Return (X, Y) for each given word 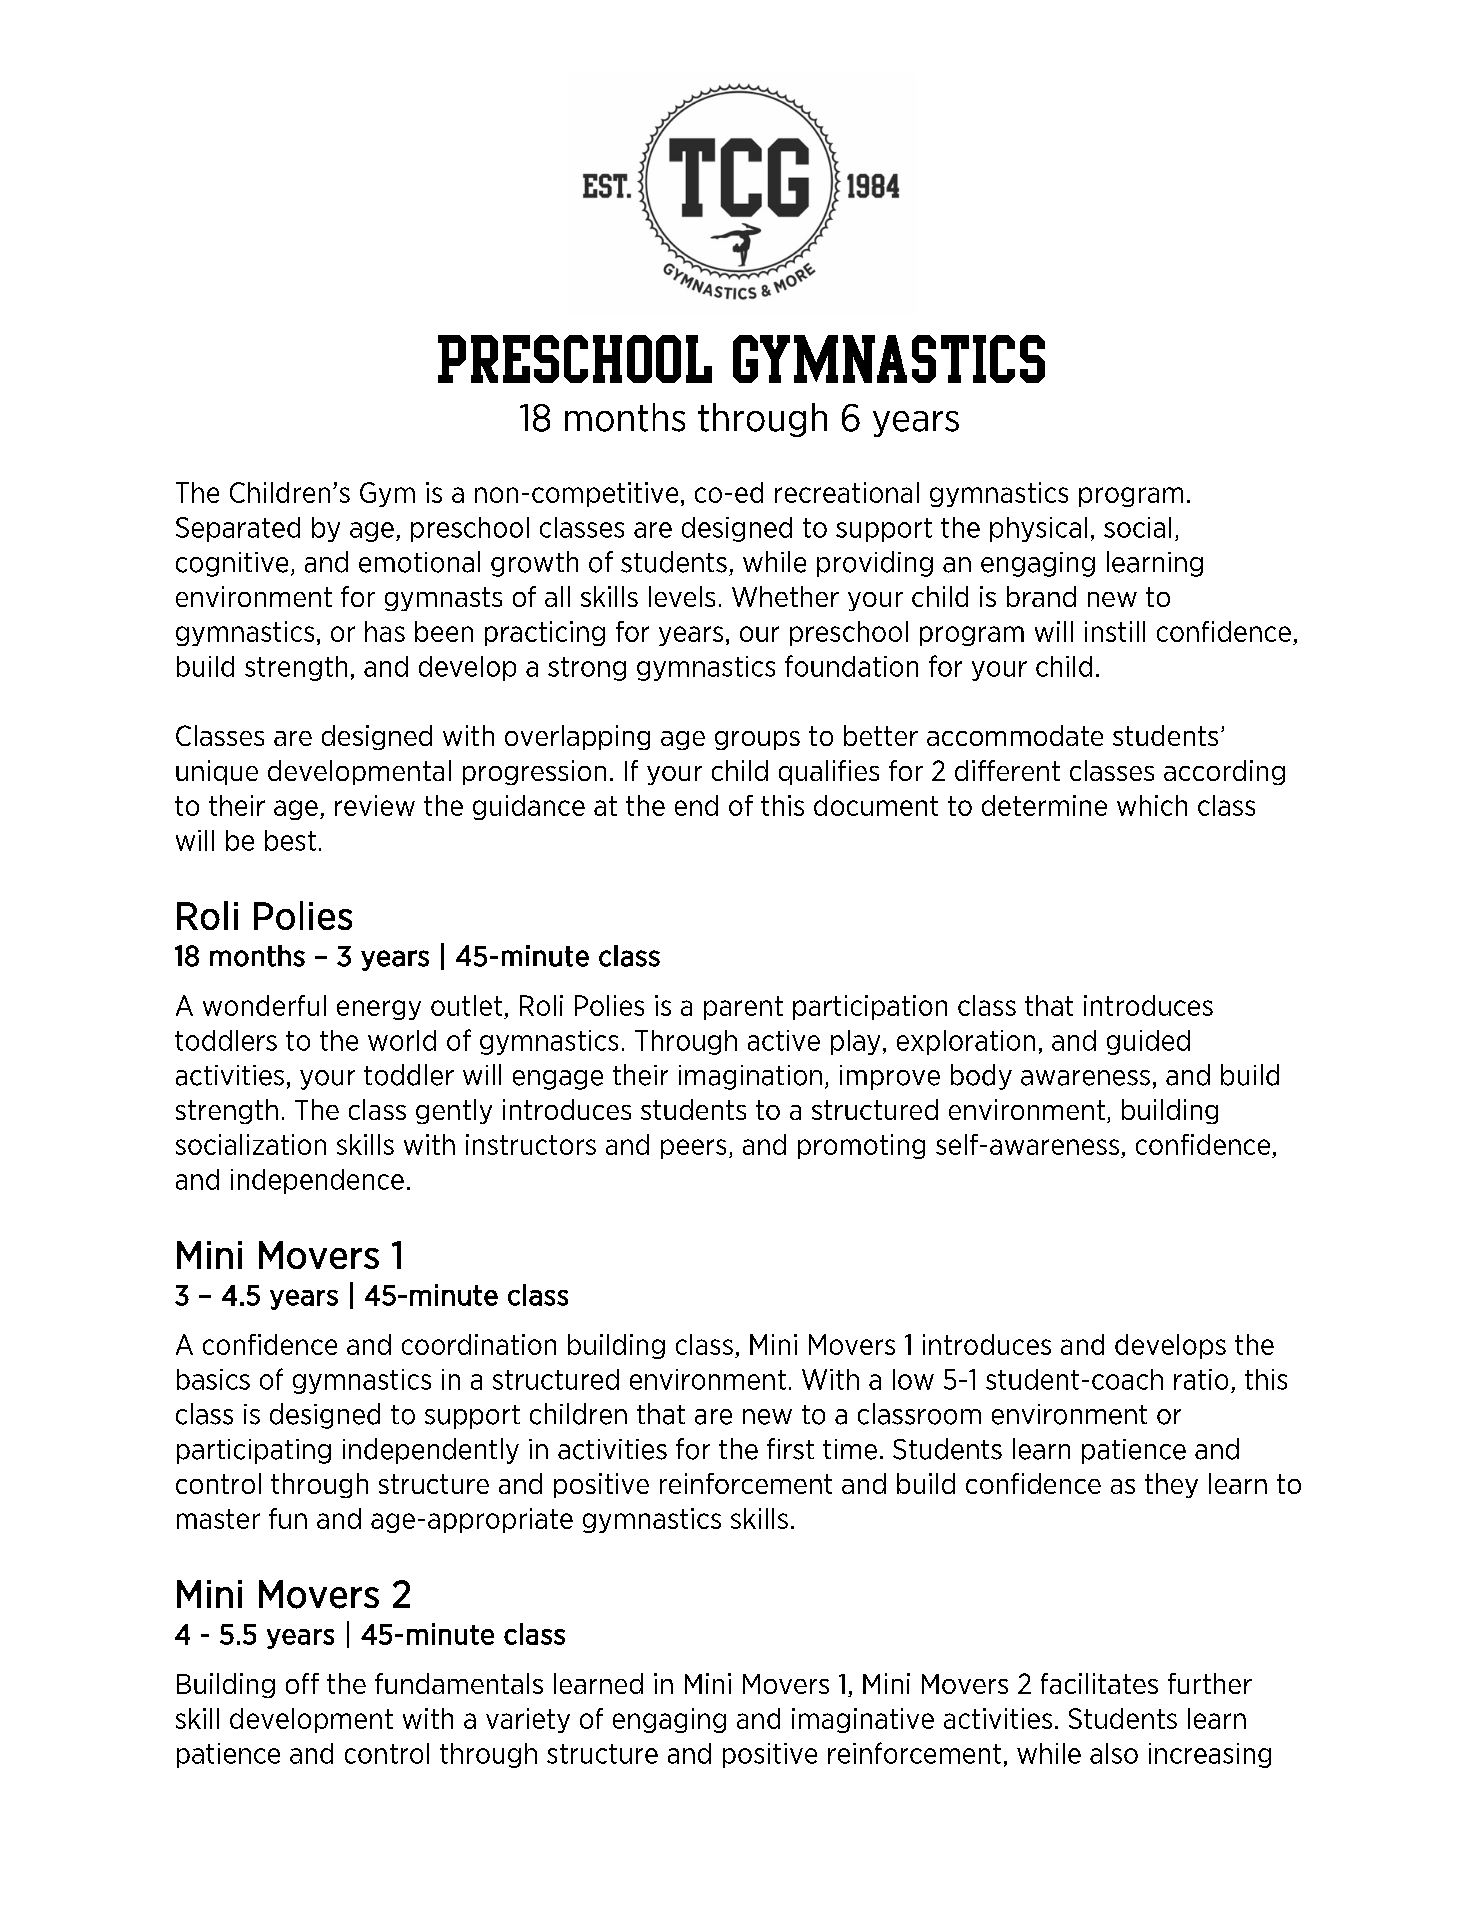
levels (682, 596)
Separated (238, 529)
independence (317, 1181)
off (302, 1683)
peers (693, 1149)
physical (1038, 529)
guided (1148, 1042)
